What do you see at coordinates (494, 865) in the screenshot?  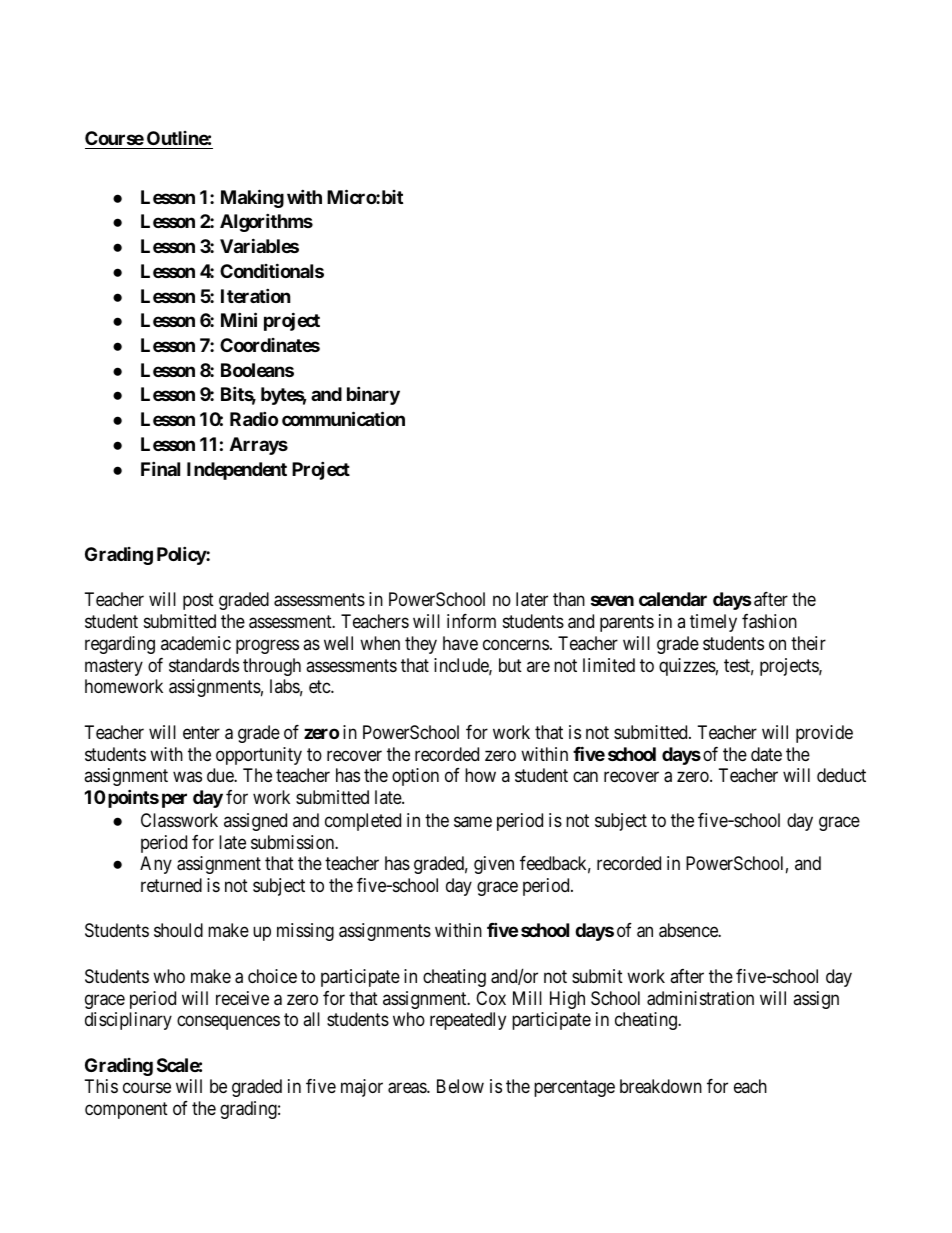 I see `given` at bounding box center [494, 865].
